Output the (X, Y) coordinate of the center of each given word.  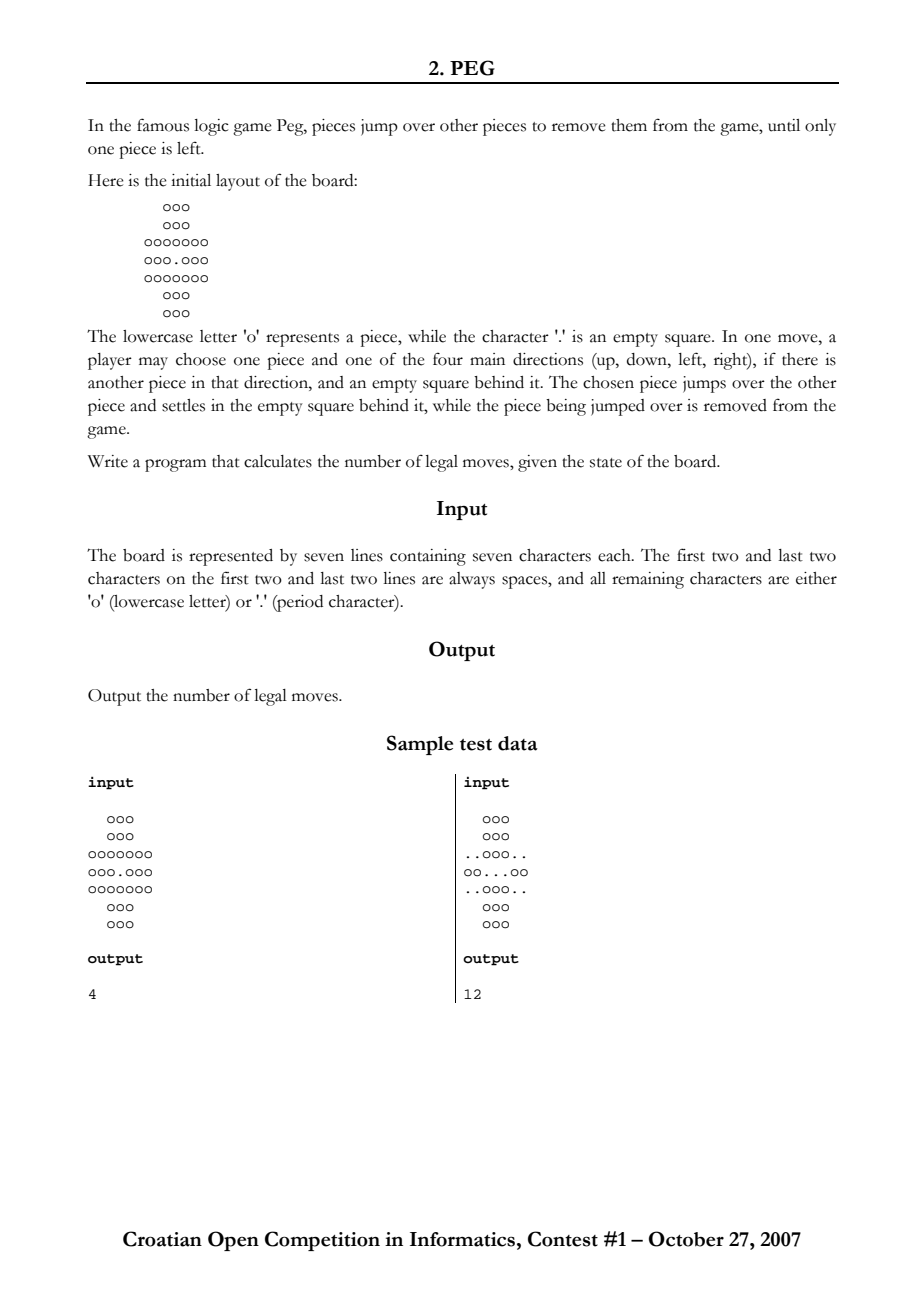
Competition (322, 1241)
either (816, 578)
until (784, 125)
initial (191, 180)
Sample (420, 745)
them (629, 125)
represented (231, 557)
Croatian (162, 1239)
